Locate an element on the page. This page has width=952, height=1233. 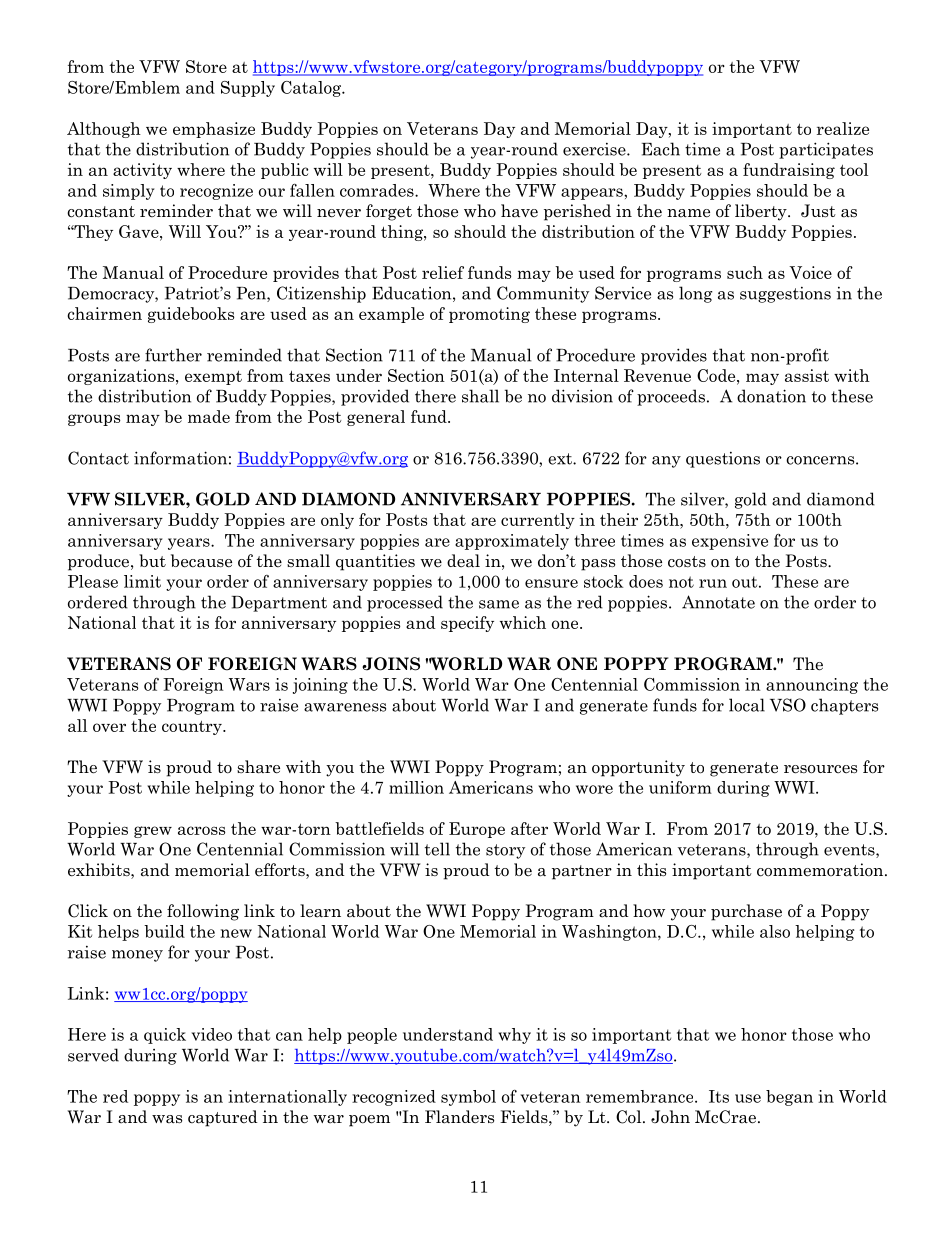
resources is located at coordinates (820, 769).
